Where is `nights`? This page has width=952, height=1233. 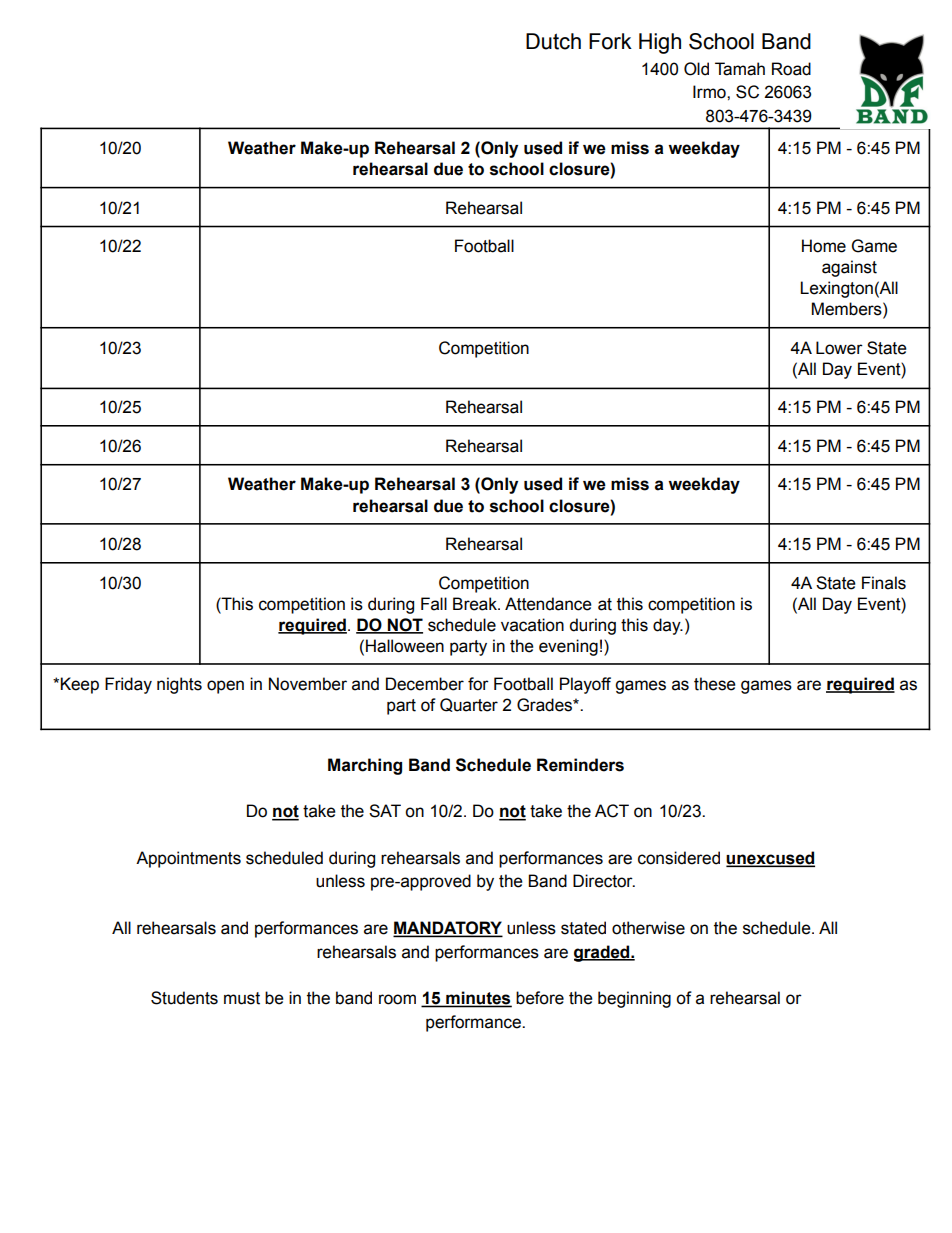
nights is located at coordinates (179, 685).
